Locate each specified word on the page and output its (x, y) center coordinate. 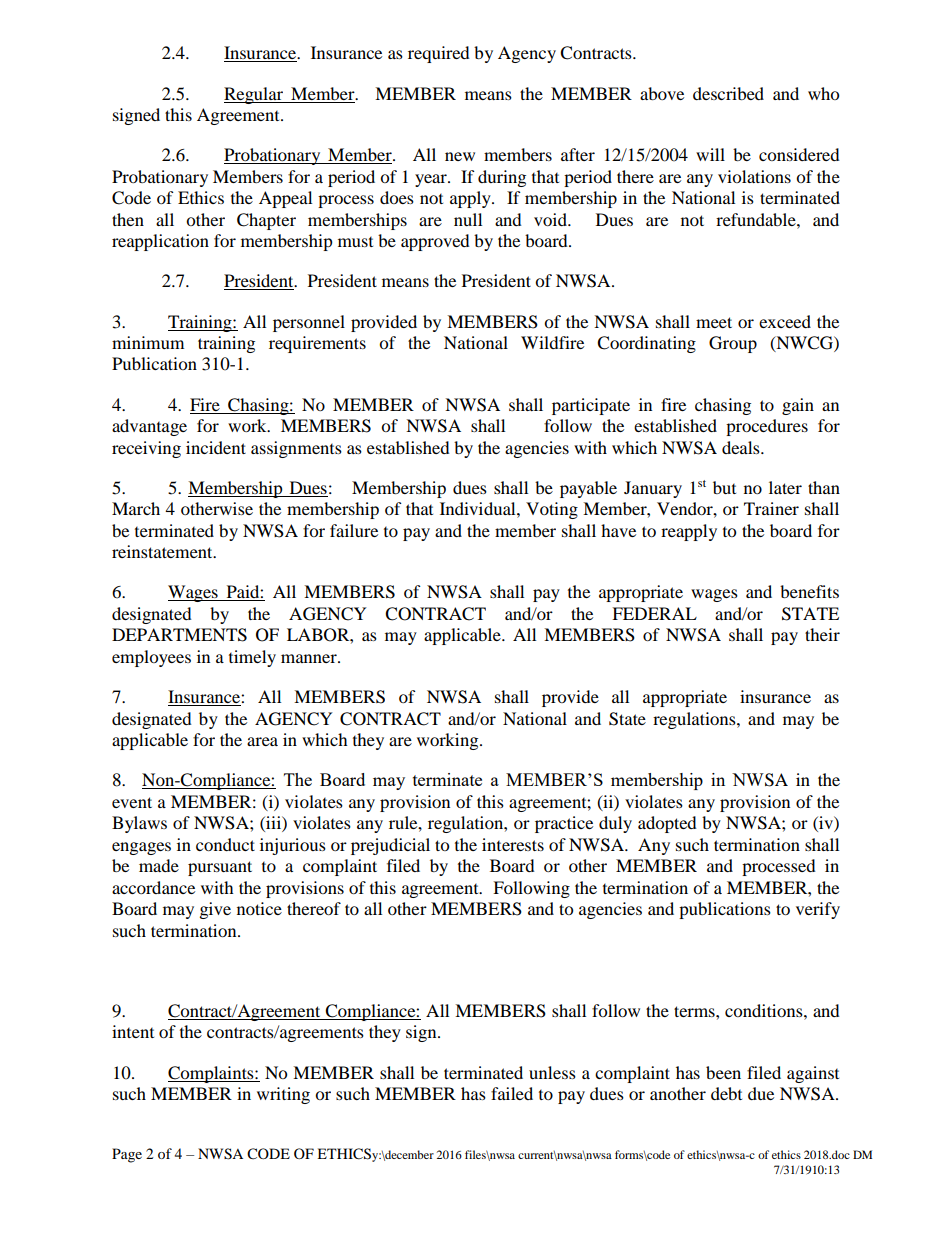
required (439, 54)
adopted (667, 824)
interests (513, 844)
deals (742, 447)
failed (512, 1093)
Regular (255, 95)
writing (283, 1095)
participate (591, 406)
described (728, 93)
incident (216, 447)
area (262, 741)
